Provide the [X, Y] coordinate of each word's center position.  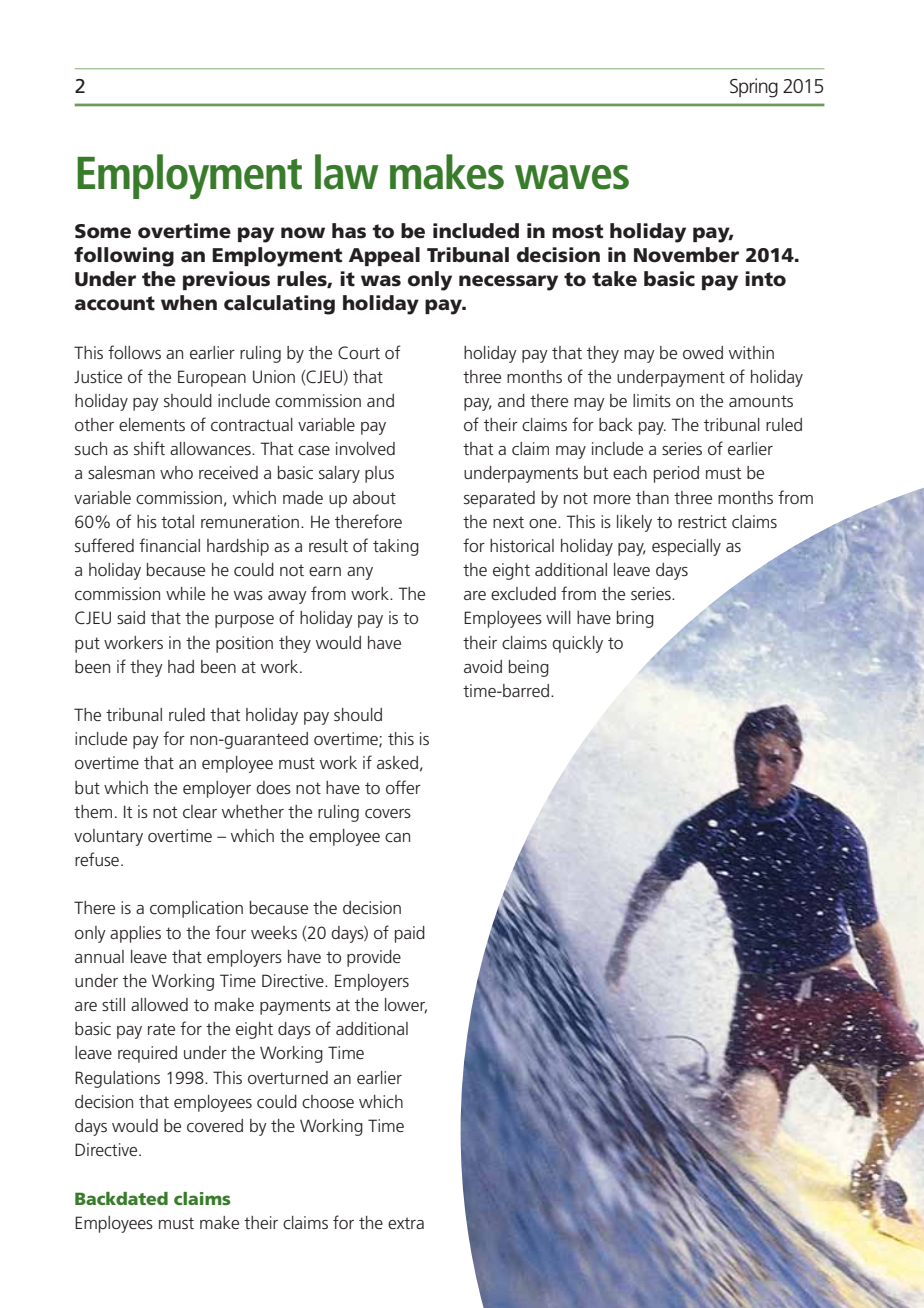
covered [215, 1125]
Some [103, 231]
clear [200, 811]
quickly [577, 644]
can [397, 837]
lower [406, 1006]
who [176, 472]
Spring [754, 88]
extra [406, 1223]
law [346, 172]
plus [379, 474]
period [676, 474]
